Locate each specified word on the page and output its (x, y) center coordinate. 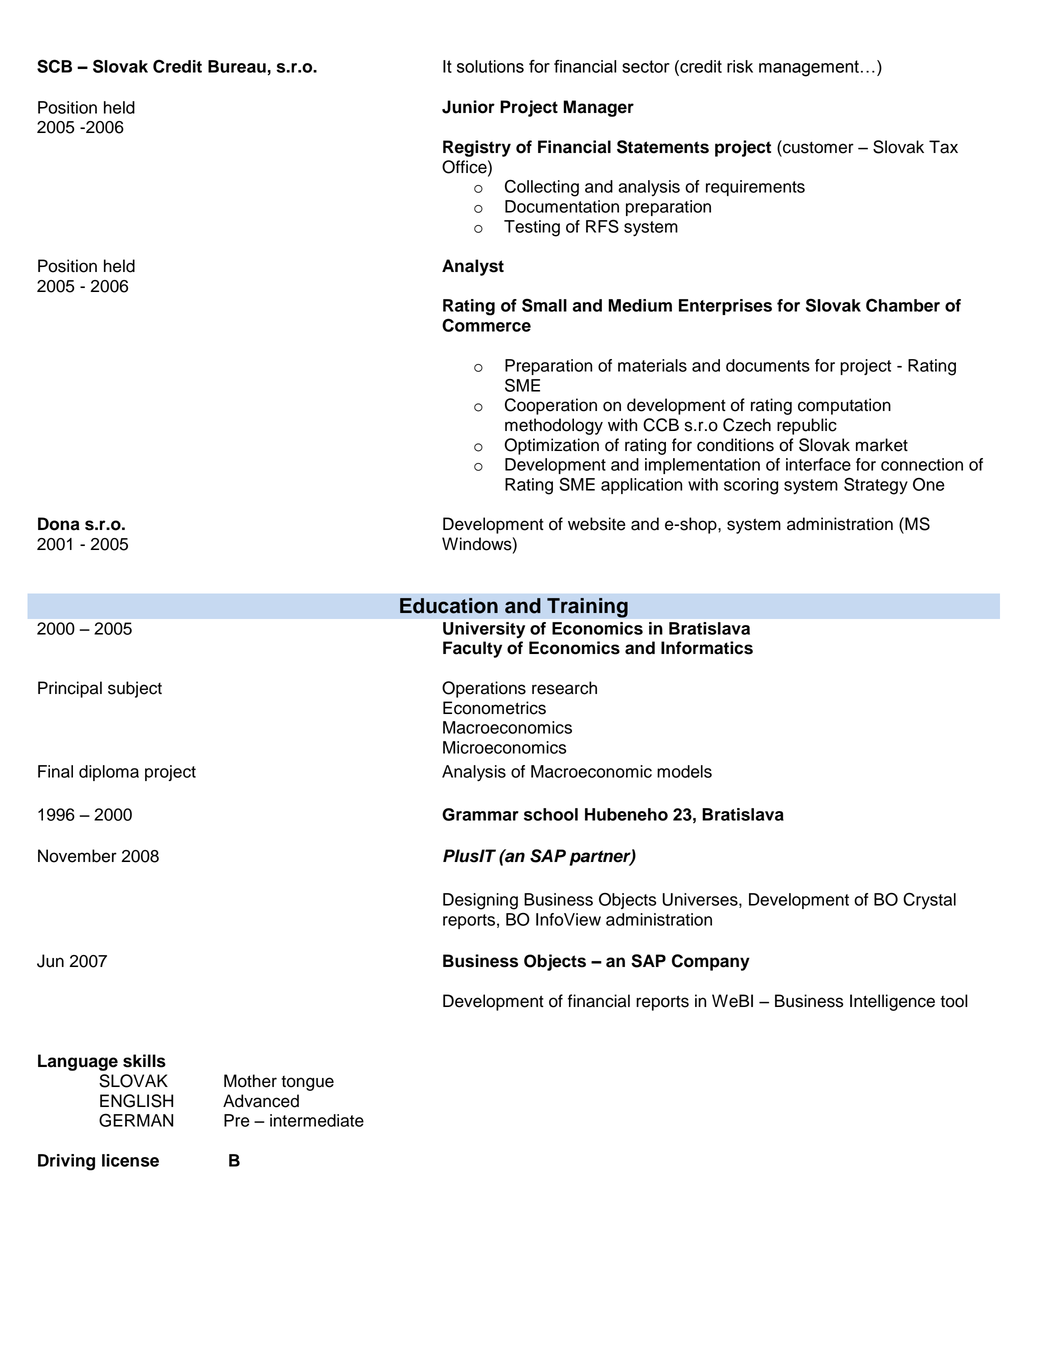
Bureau (237, 66)
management (809, 68)
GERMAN (136, 1120)
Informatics (707, 648)
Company (711, 962)
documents (768, 365)
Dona (59, 524)
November (77, 856)
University (484, 630)
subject (135, 689)
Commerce (486, 325)
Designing (480, 901)
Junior (468, 107)
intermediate (317, 1120)
